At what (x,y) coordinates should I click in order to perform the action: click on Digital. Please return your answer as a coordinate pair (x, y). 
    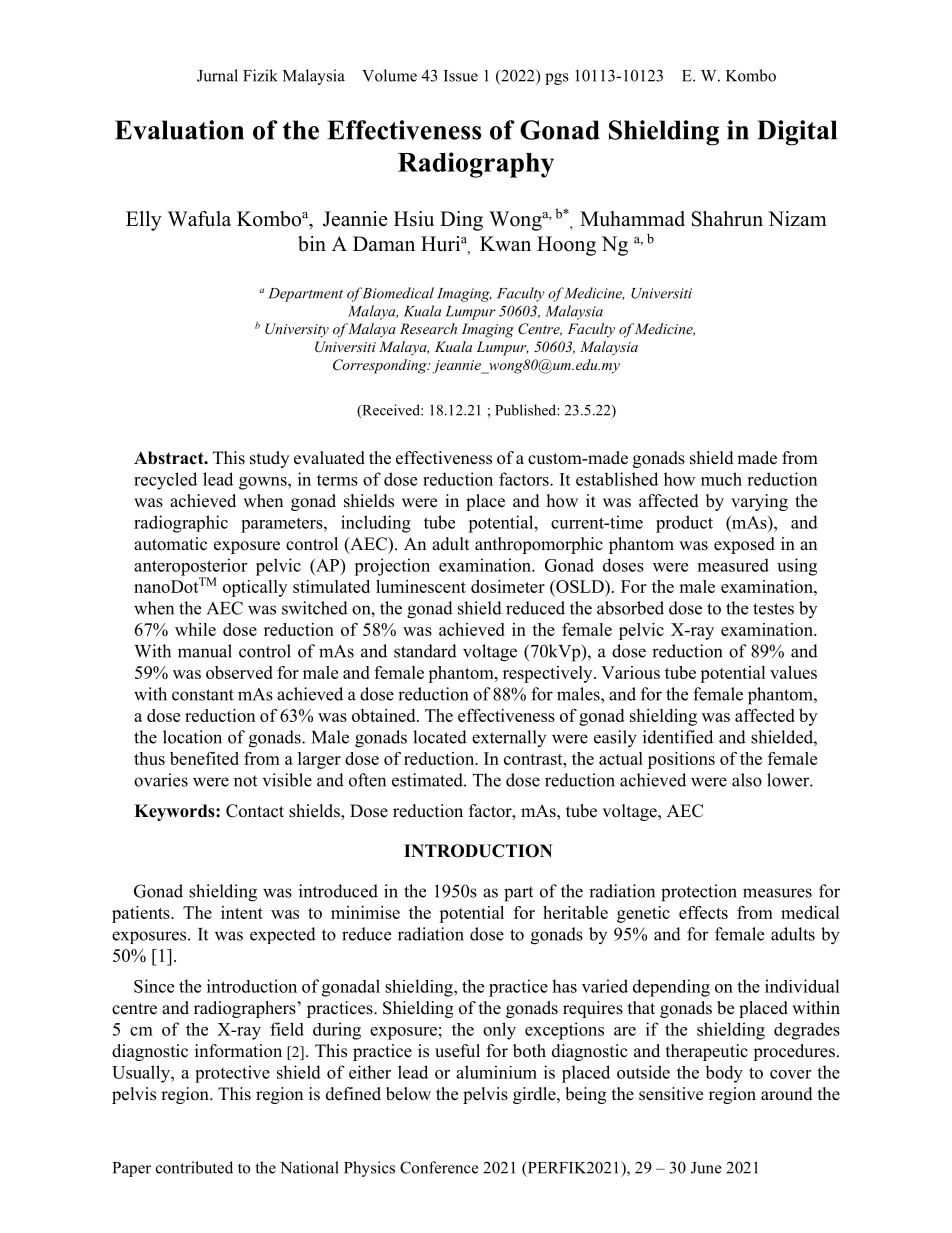
    Looking at the image, I should click on (797, 133).
